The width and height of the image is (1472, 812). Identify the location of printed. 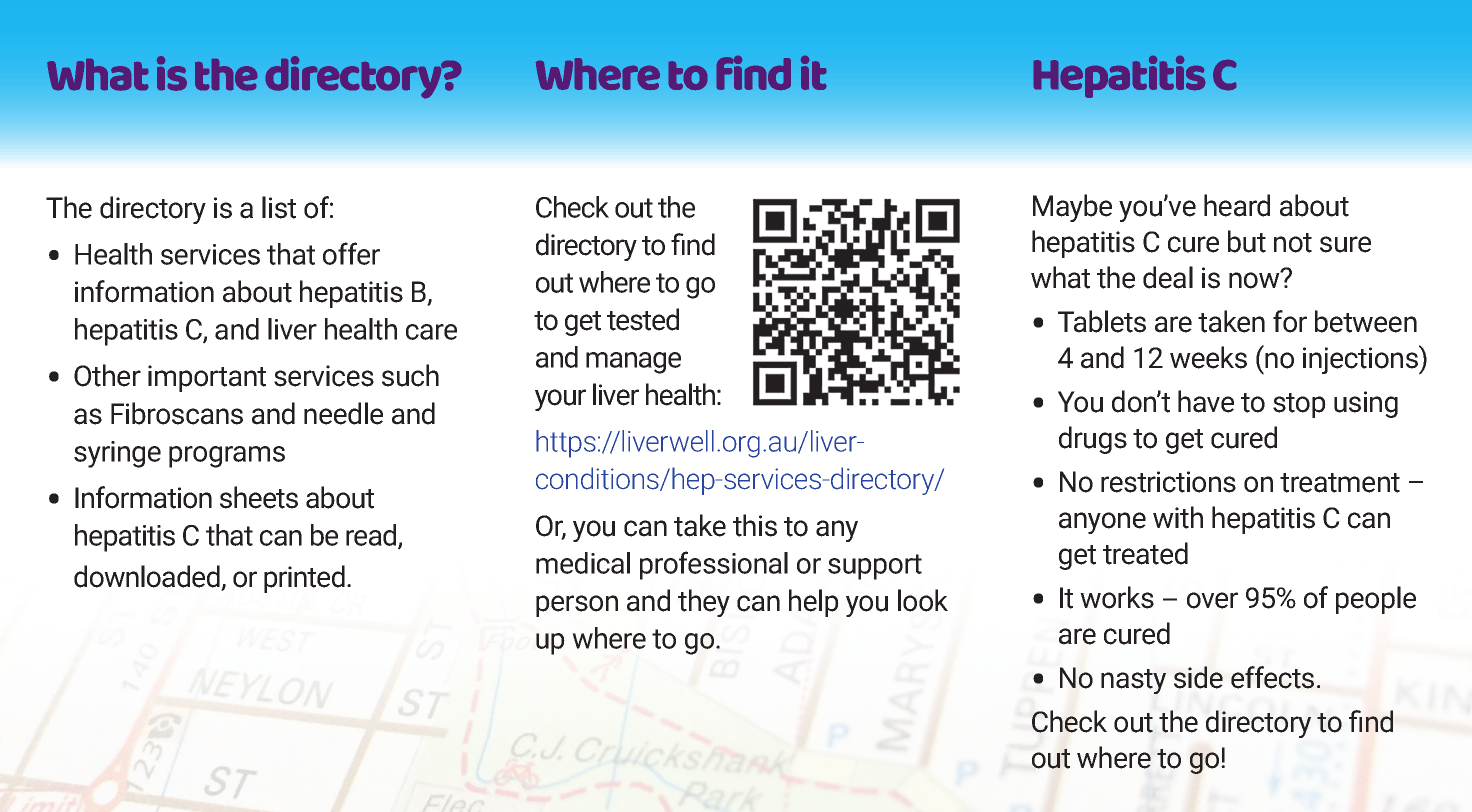
(304, 579).
